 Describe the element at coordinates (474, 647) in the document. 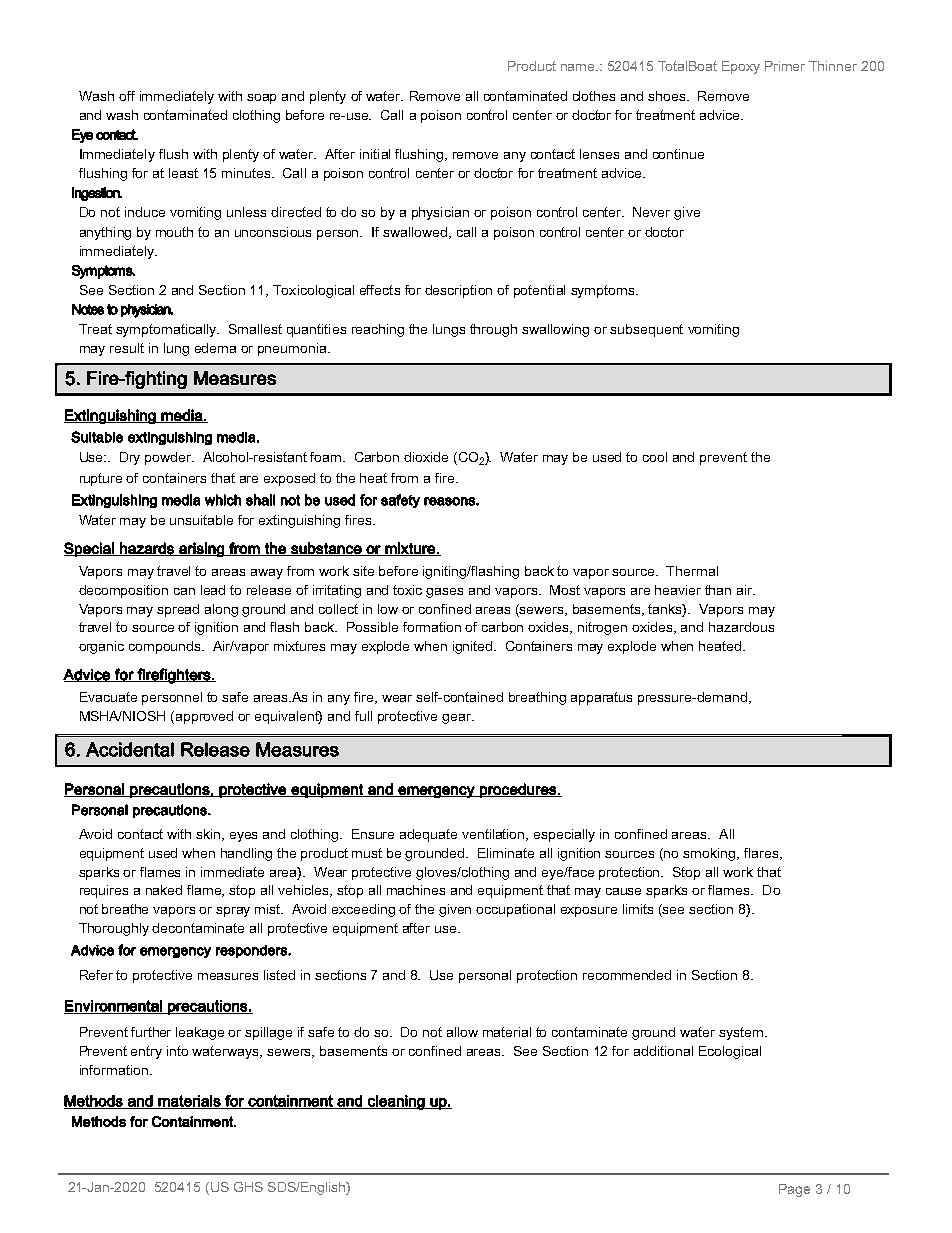

I see `ignited` at that location.
